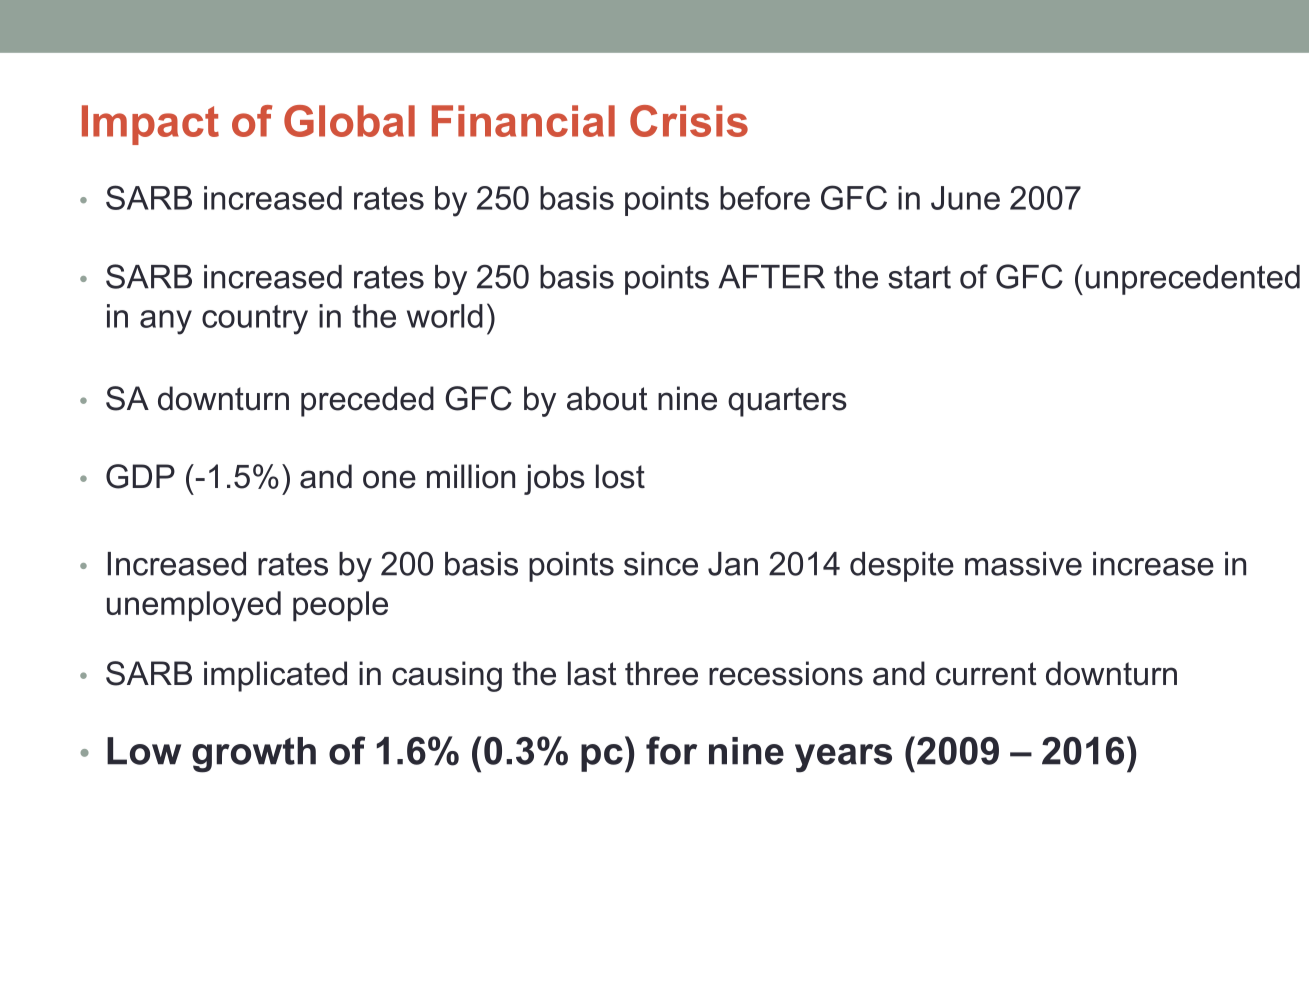 Image resolution: width=1309 pixels, height=981 pixels. What do you see at coordinates (150, 125) in the page?
I see `Impact` at bounding box center [150, 125].
